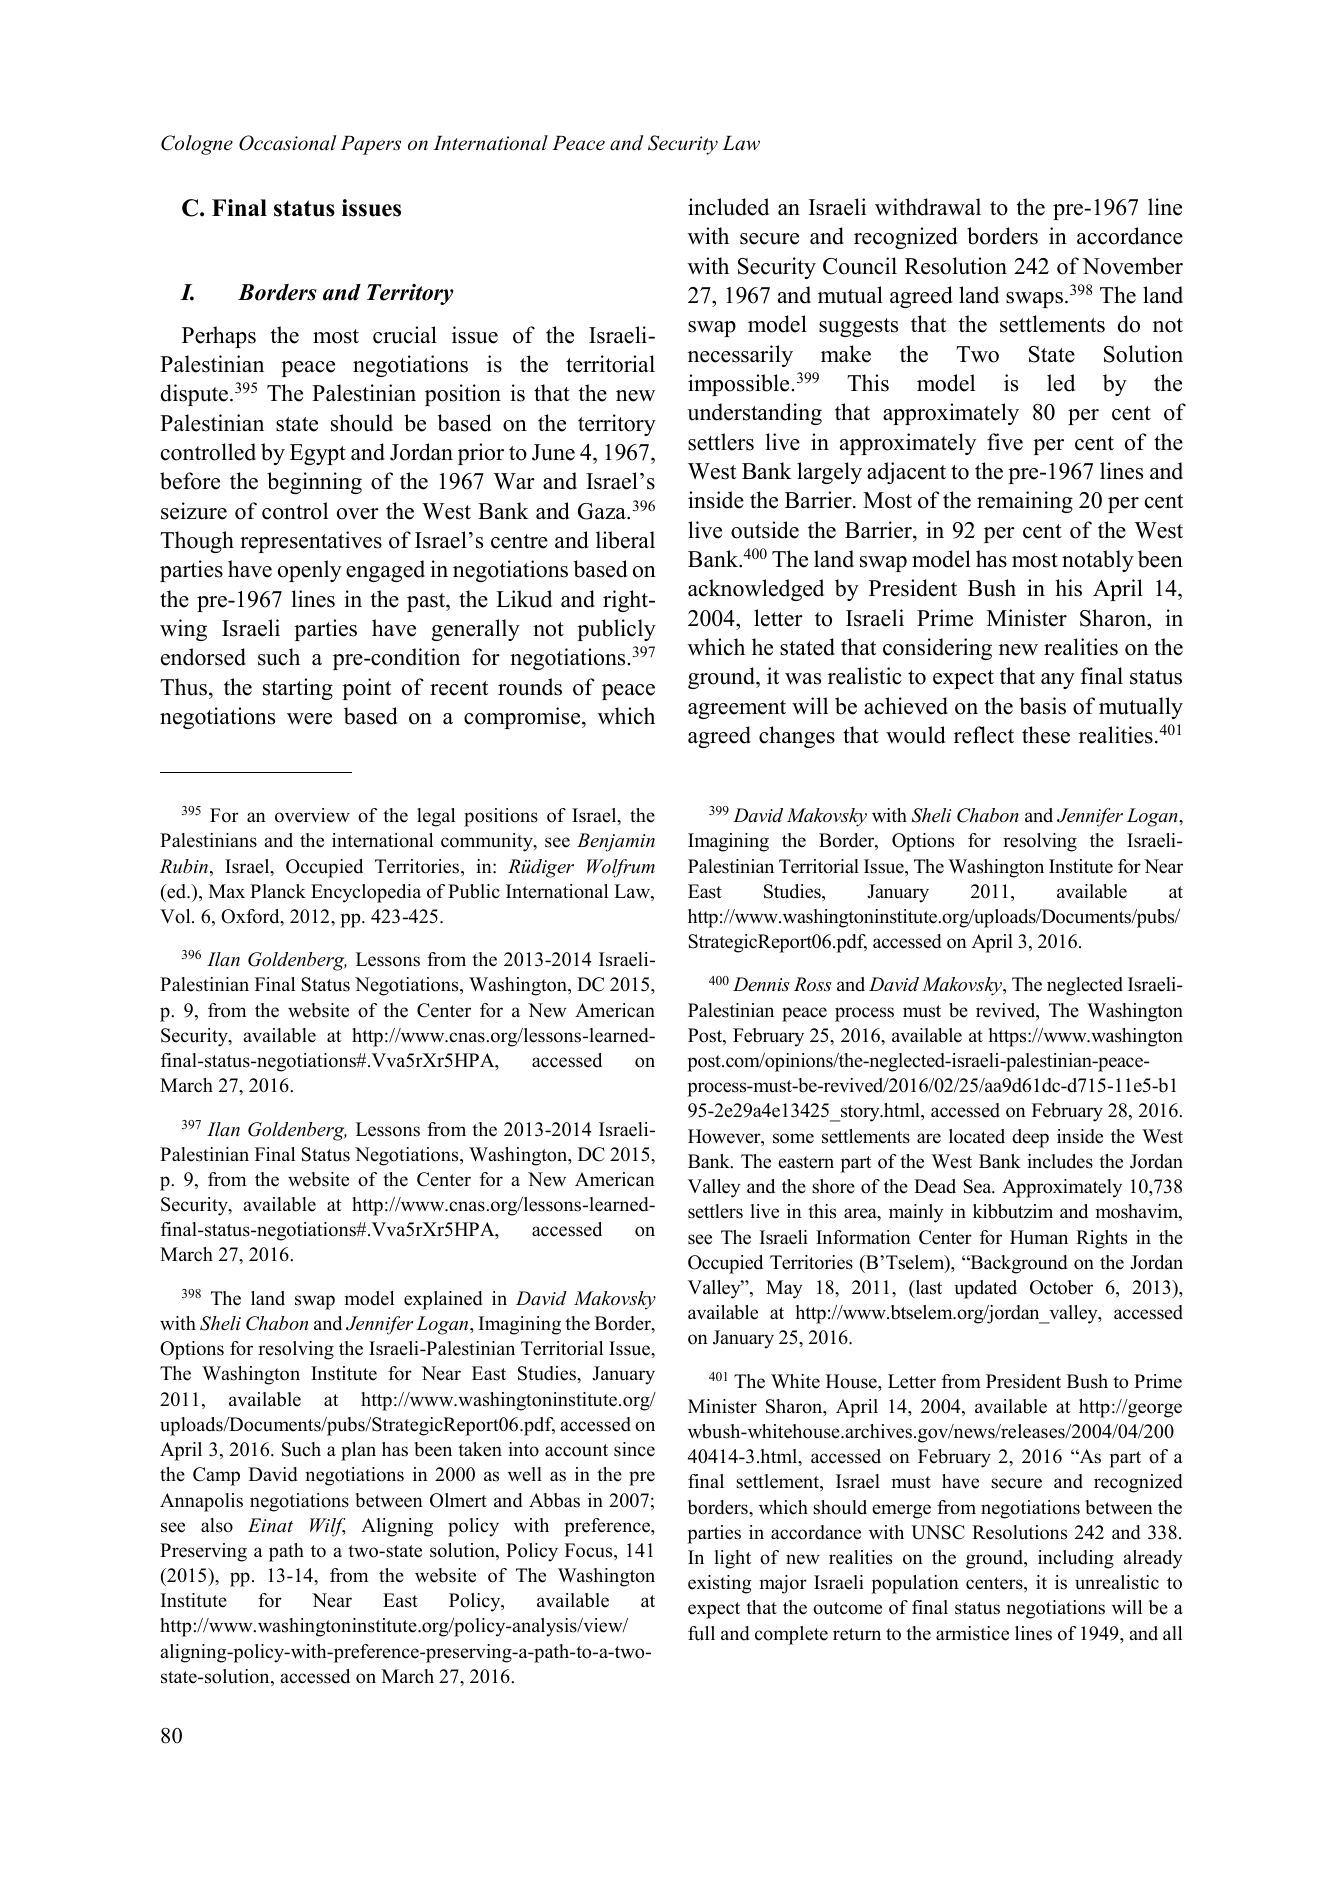 The image size is (1343, 1900). Describe the element at coordinates (1030, 1138) in the image. I see `deep` at that location.
